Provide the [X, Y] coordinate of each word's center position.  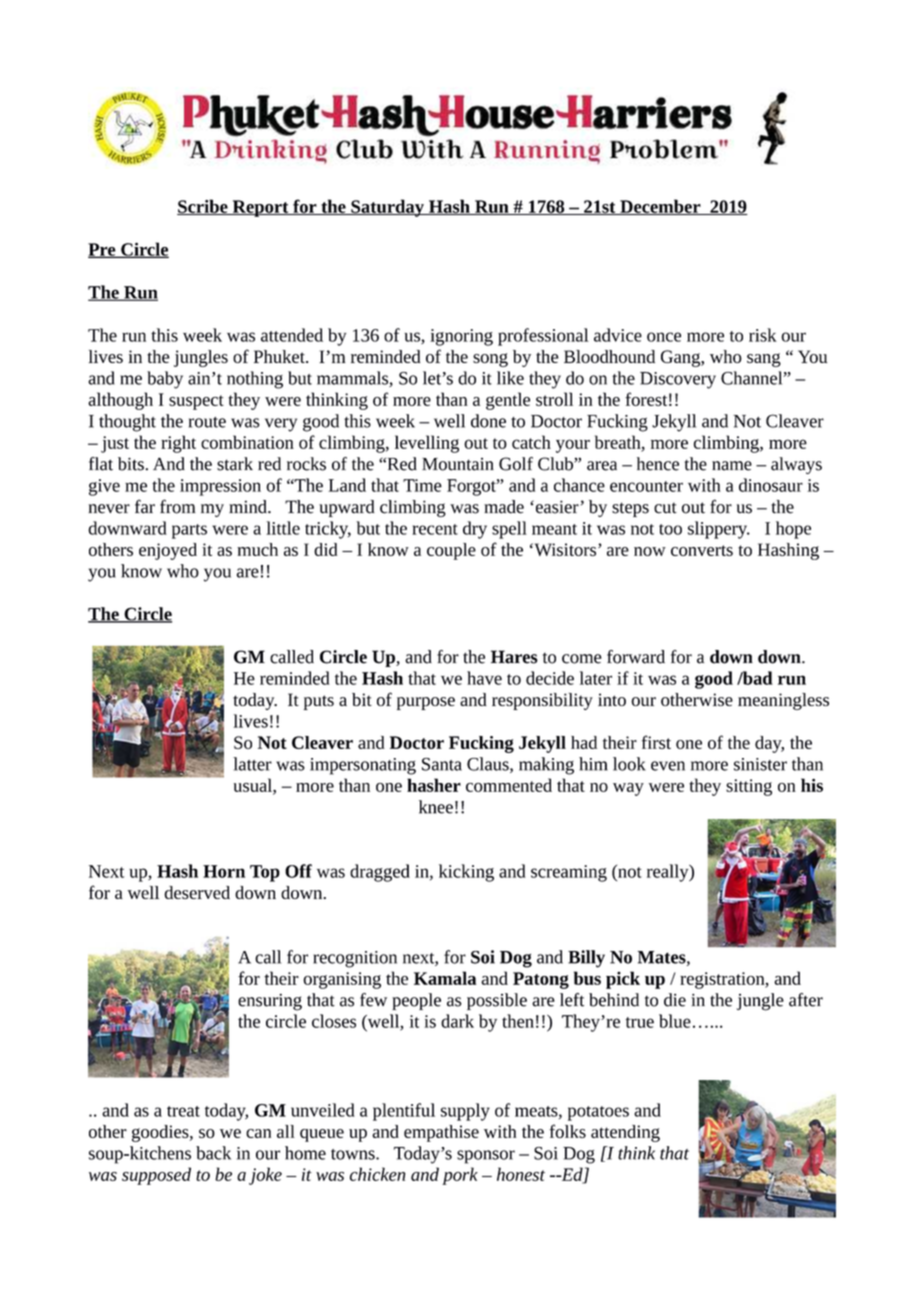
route [207, 422]
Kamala [445, 978]
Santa [442, 764]
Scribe [203, 207]
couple [451, 551]
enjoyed [168, 551]
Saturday [387, 208]
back [213, 1153]
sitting [749, 787]
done [488, 421]
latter [252, 764]
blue [675, 1021]
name [732, 466]
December [660, 207]
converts [702, 550]
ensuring [270, 1002]
